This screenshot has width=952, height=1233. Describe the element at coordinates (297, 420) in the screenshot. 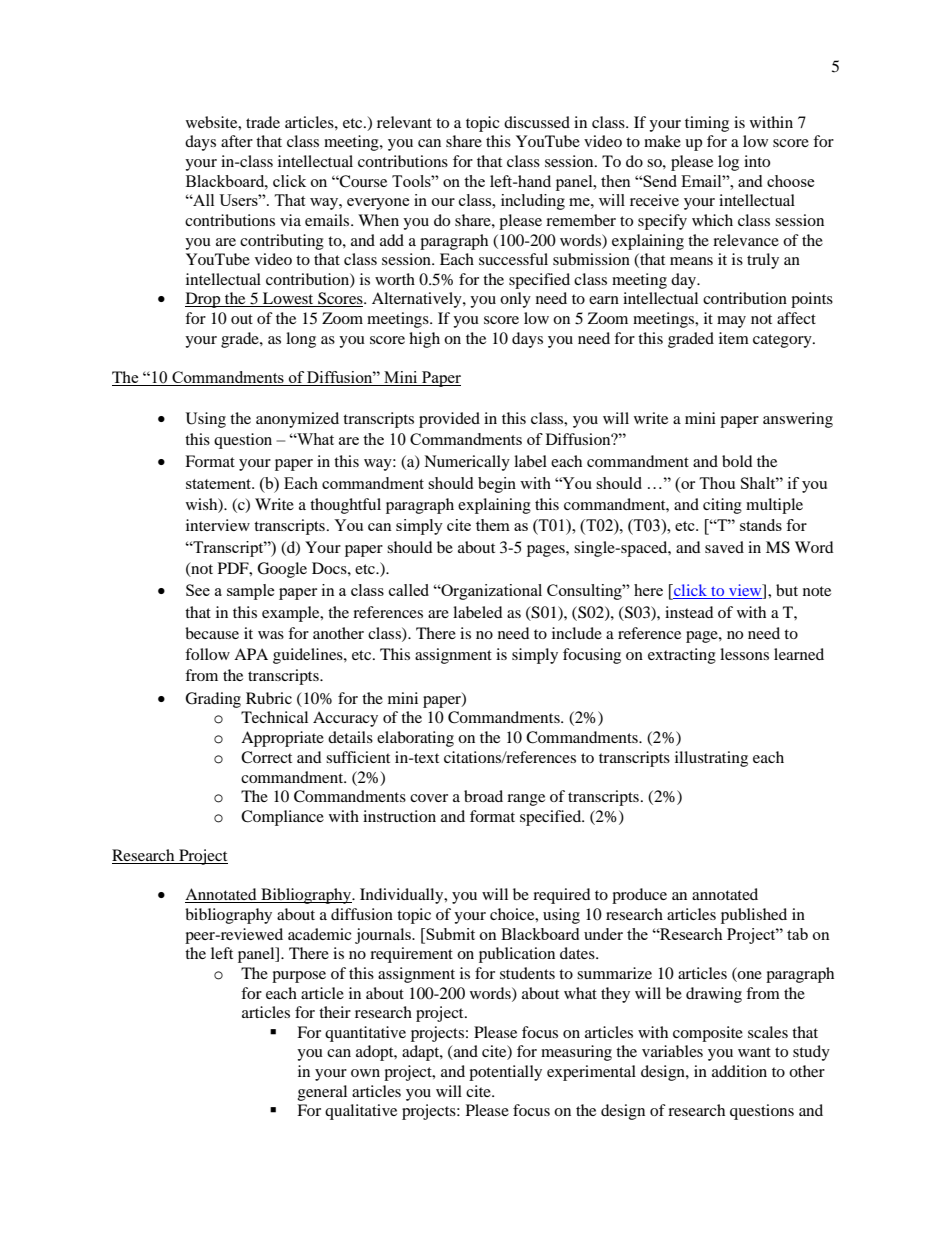

I see `anonymized` at that location.
